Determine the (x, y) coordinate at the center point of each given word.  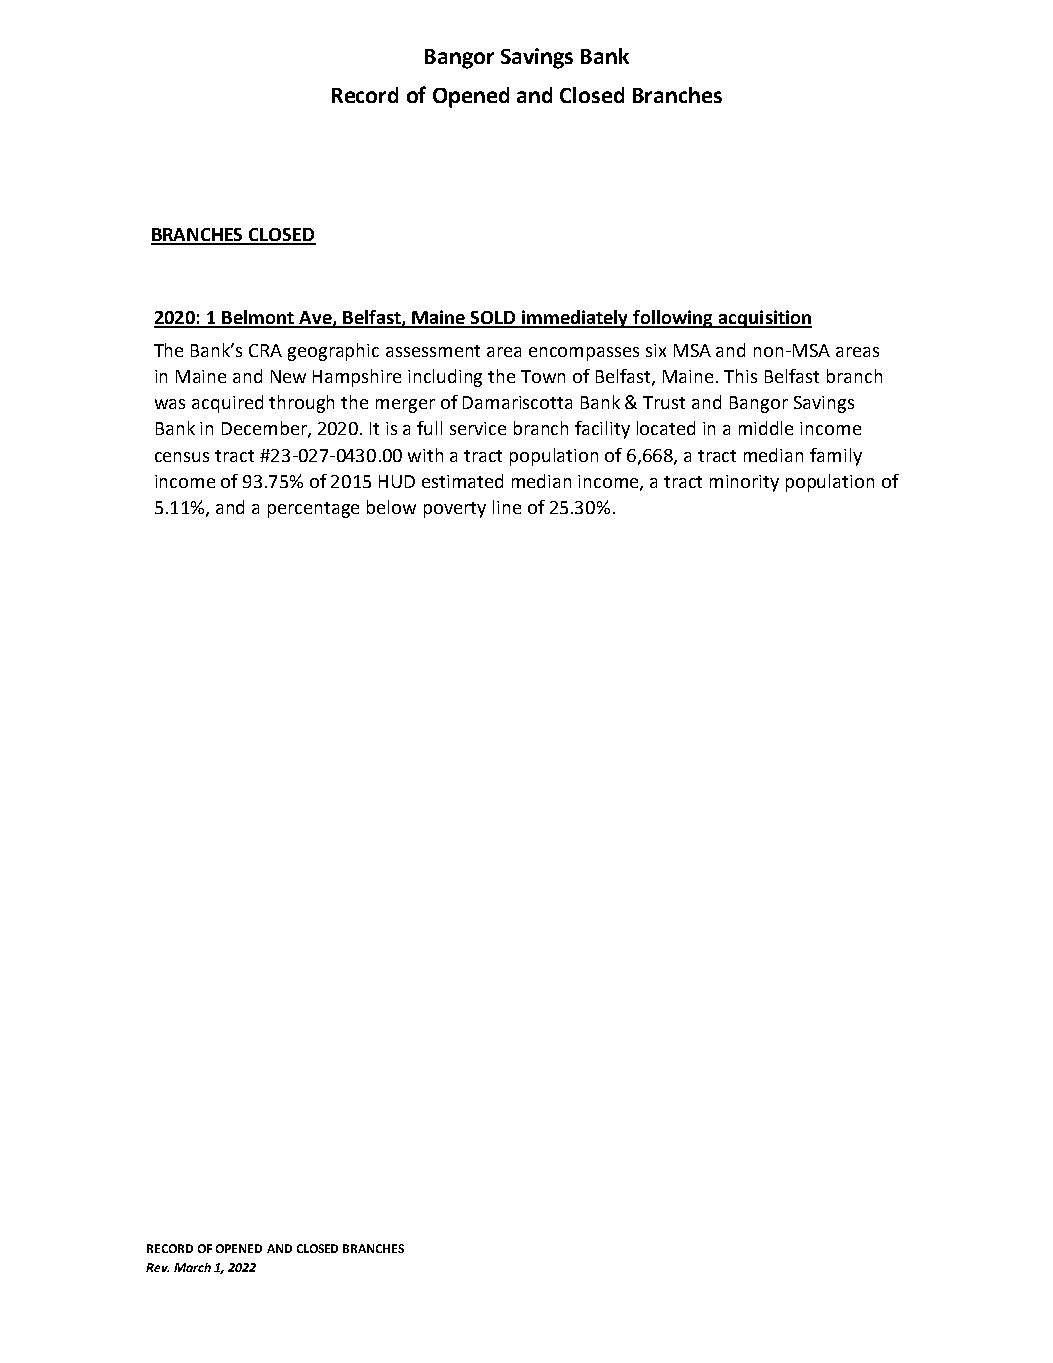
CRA (265, 350)
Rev (157, 1267)
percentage (313, 510)
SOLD (493, 319)
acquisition (764, 319)
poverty (455, 510)
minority (744, 483)
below (391, 507)
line (507, 507)
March (192, 1267)
